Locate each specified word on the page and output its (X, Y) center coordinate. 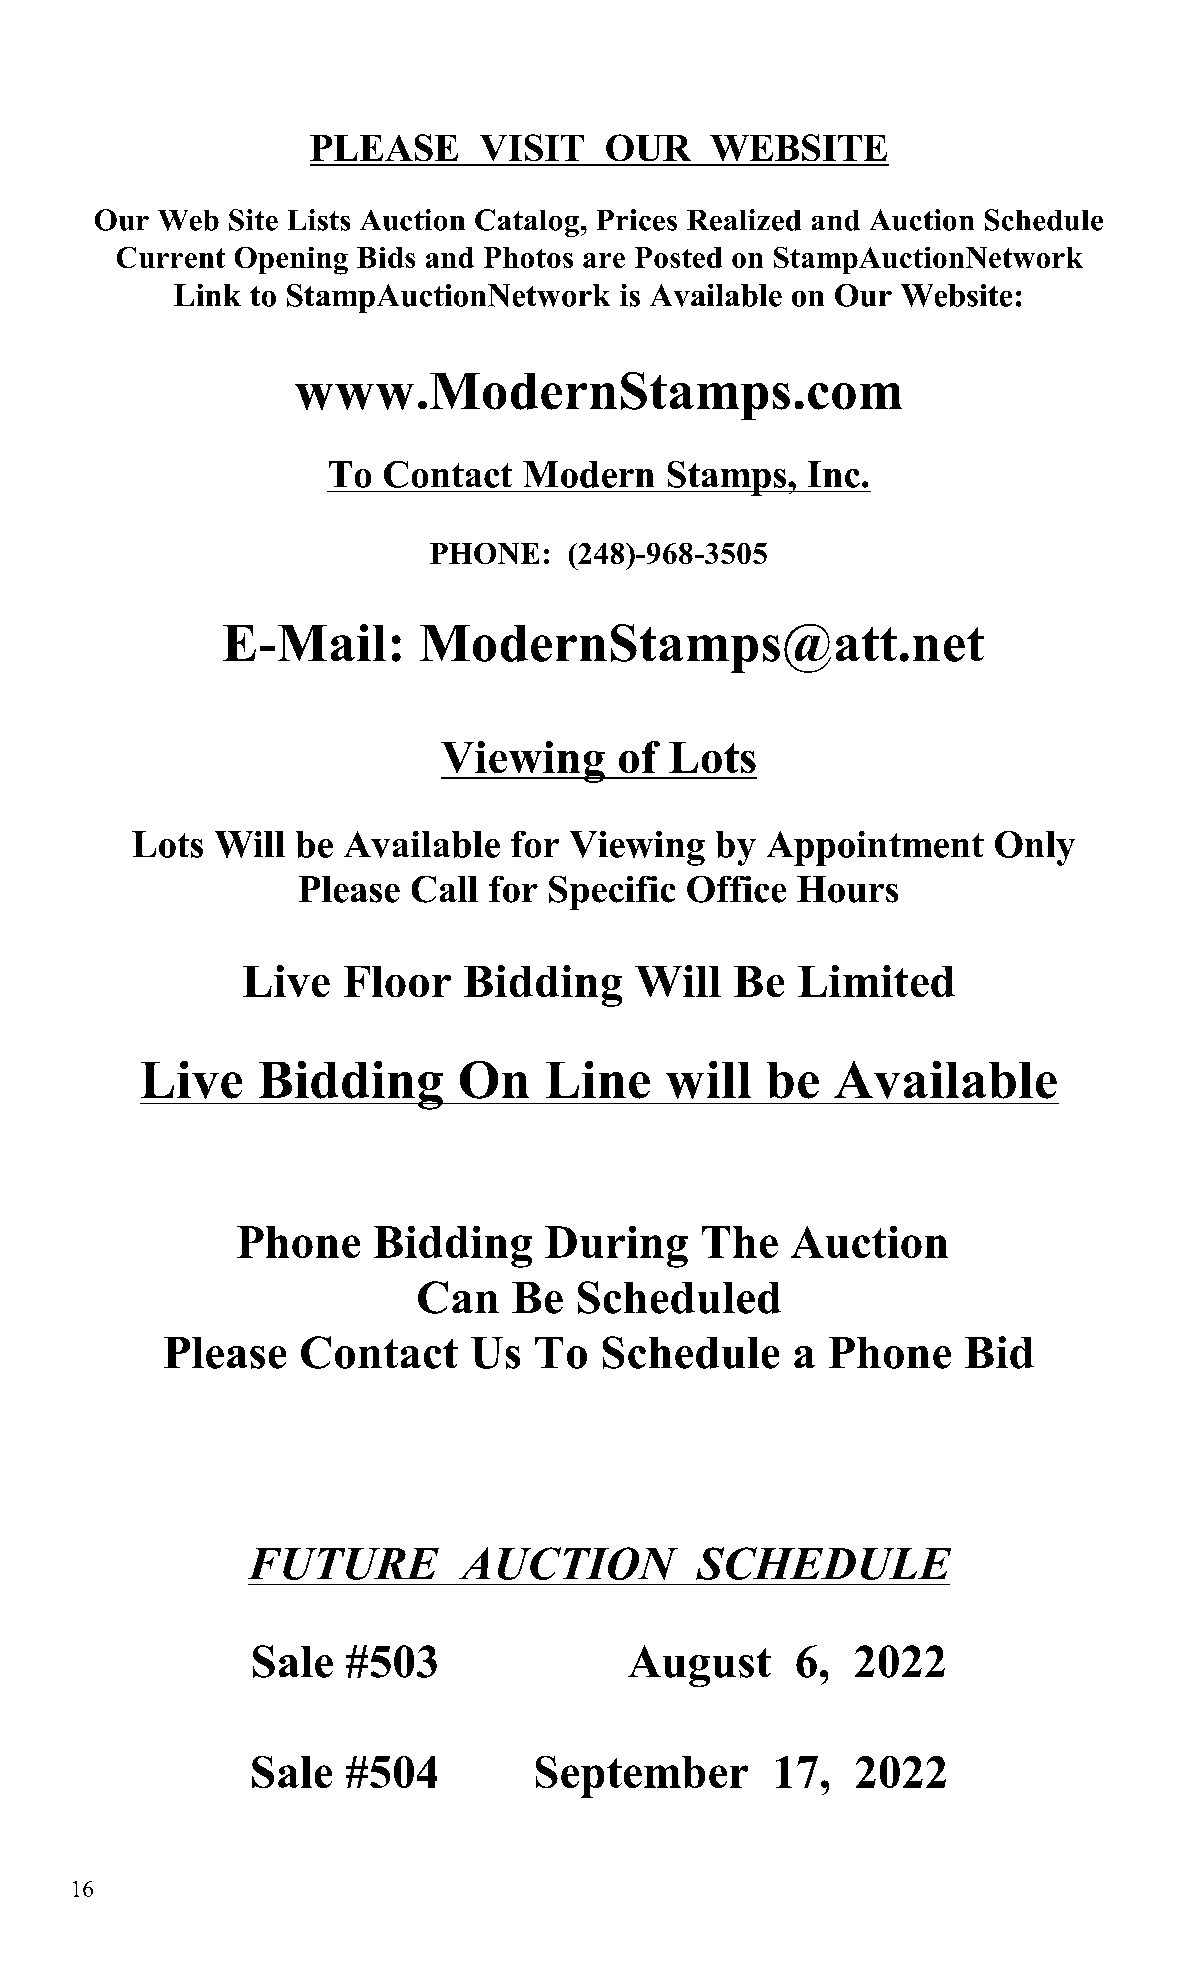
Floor (397, 981)
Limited (876, 981)
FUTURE (343, 1564)
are (604, 260)
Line (598, 1080)
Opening (291, 261)
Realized (744, 220)
